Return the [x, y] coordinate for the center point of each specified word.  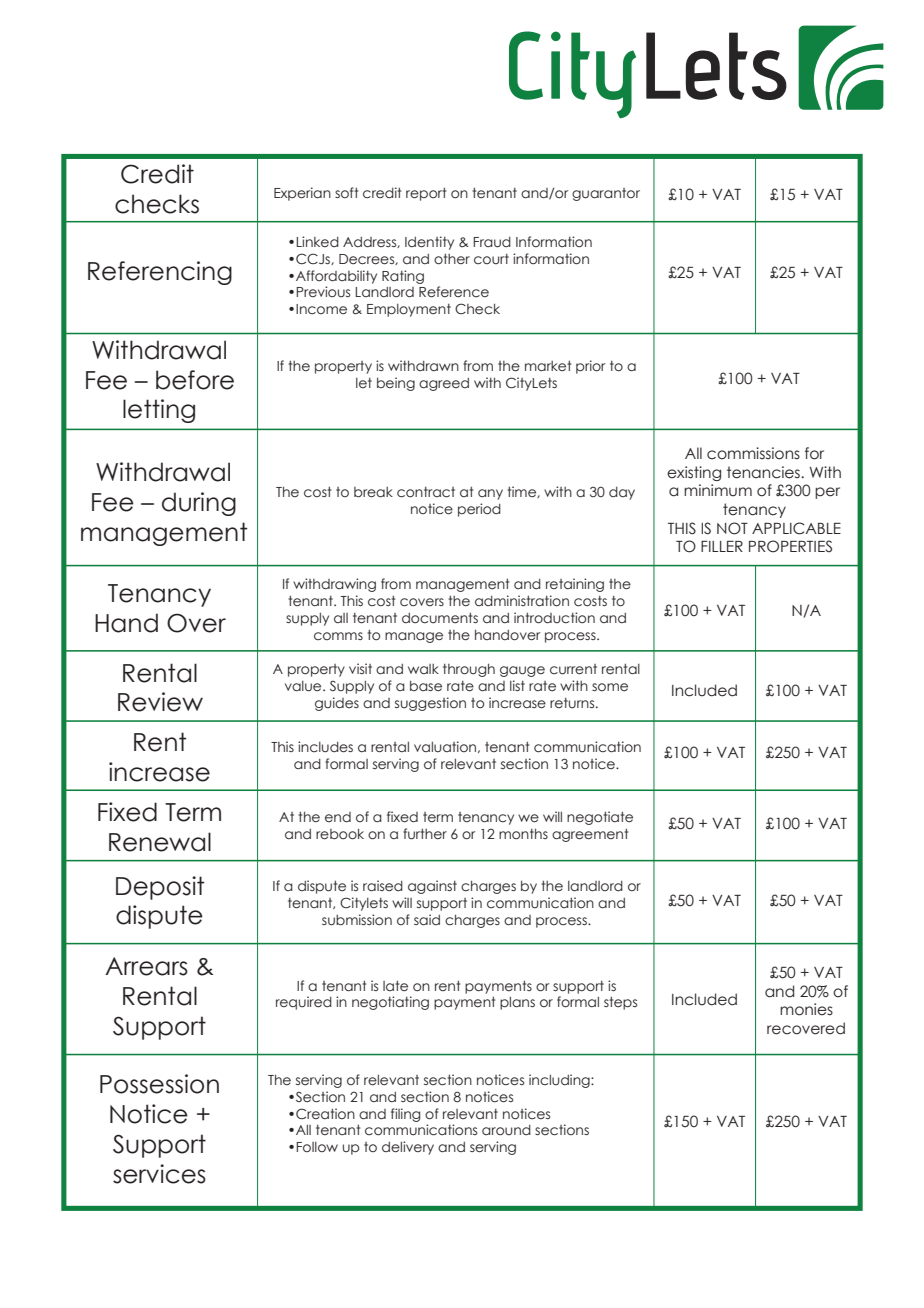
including [560, 1081]
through [469, 670]
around [506, 1130]
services [159, 1174]
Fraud [492, 242]
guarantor [606, 194]
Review [160, 702]
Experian [302, 194]
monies [806, 1009]
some [610, 687]
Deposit [160, 888]
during [199, 504]
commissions [753, 453]
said [427, 919]
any [490, 494]
